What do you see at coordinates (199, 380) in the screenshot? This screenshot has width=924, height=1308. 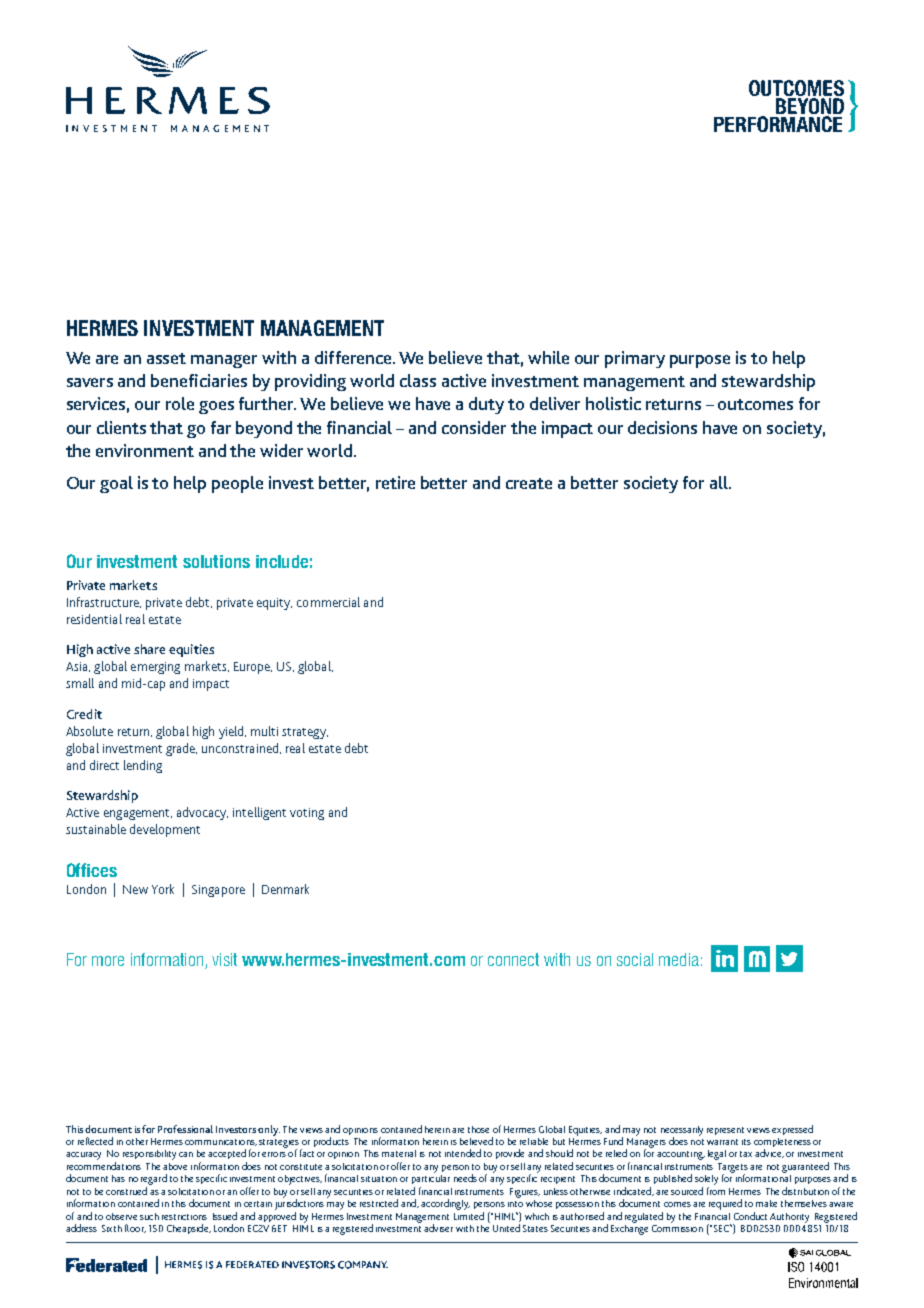 I see `beneficiaries` at bounding box center [199, 380].
